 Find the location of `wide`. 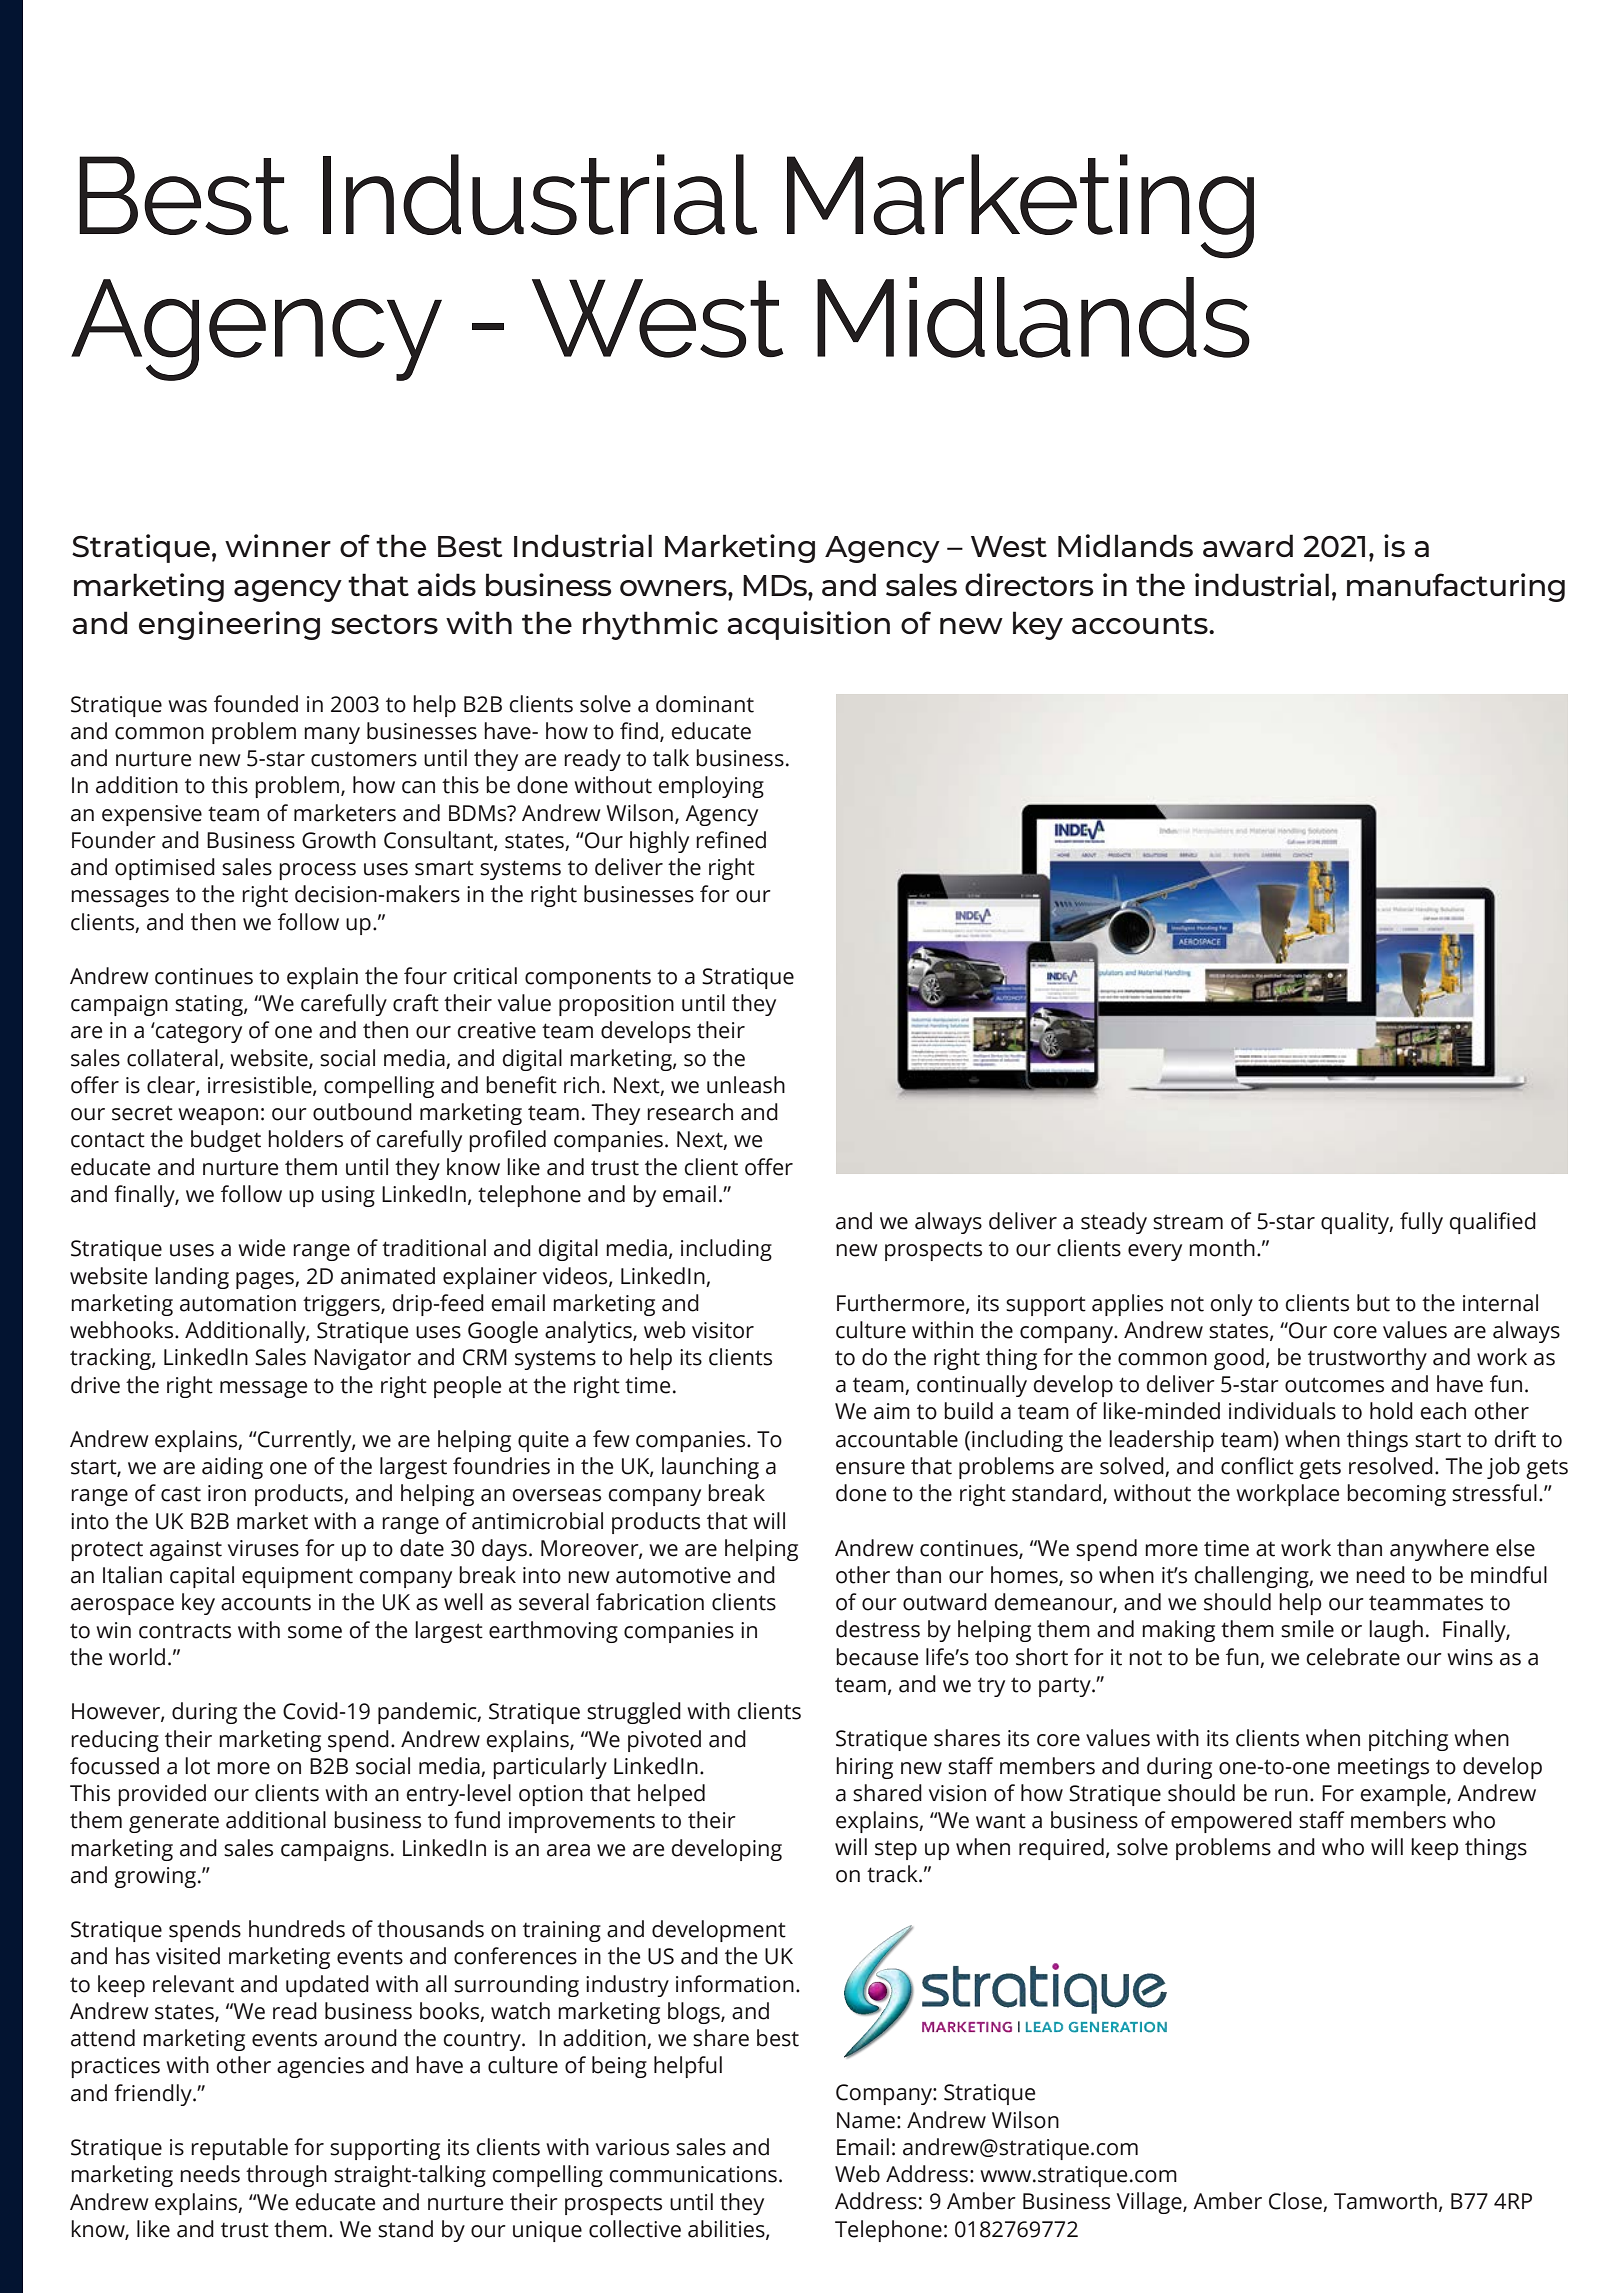

wide is located at coordinates (261, 1248).
